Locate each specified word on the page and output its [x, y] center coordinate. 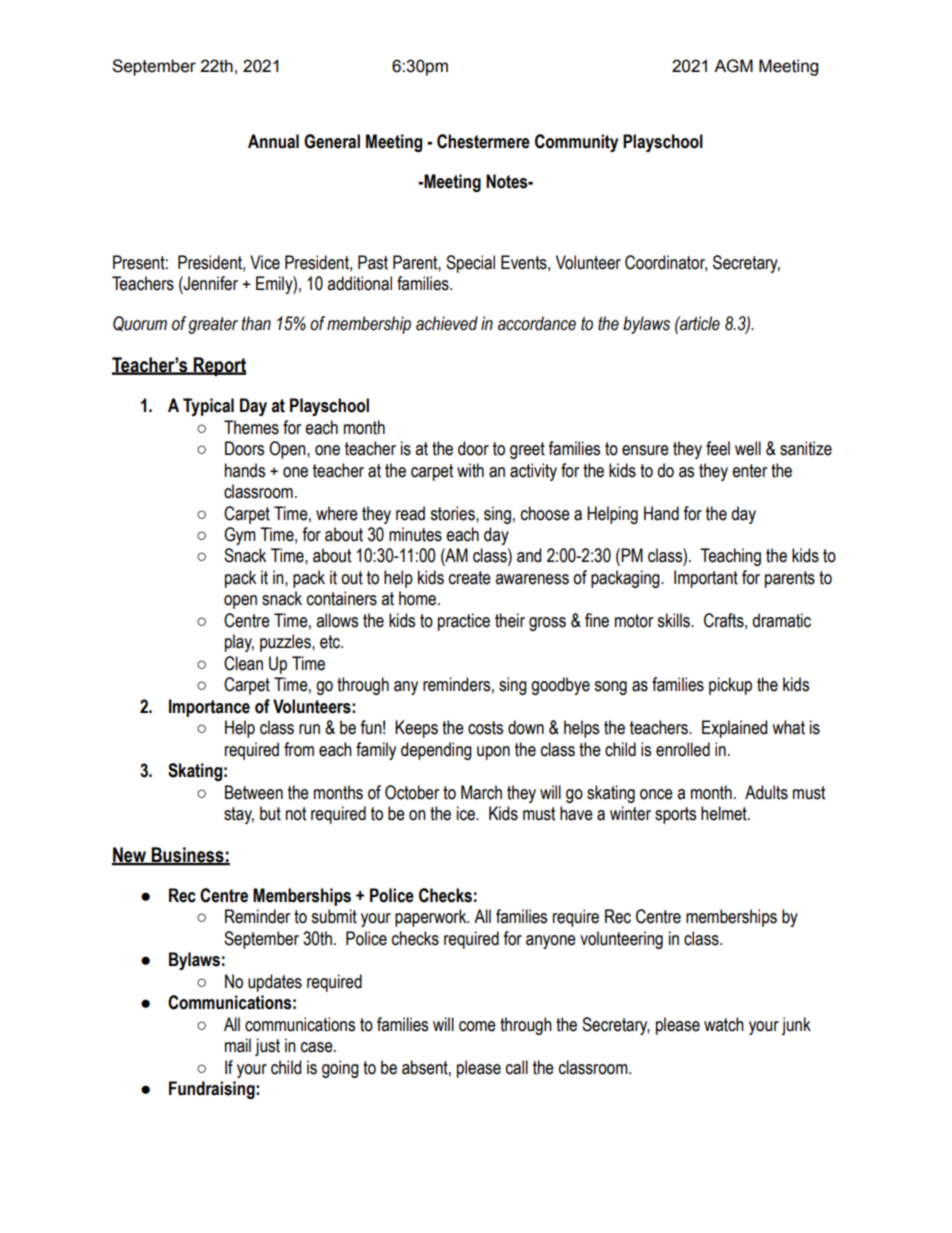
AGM [733, 66]
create [470, 578]
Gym [240, 536]
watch [724, 1024]
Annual [273, 141]
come [477, 1026]
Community [576, 143]
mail [238, 1045]
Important [706, 579]
